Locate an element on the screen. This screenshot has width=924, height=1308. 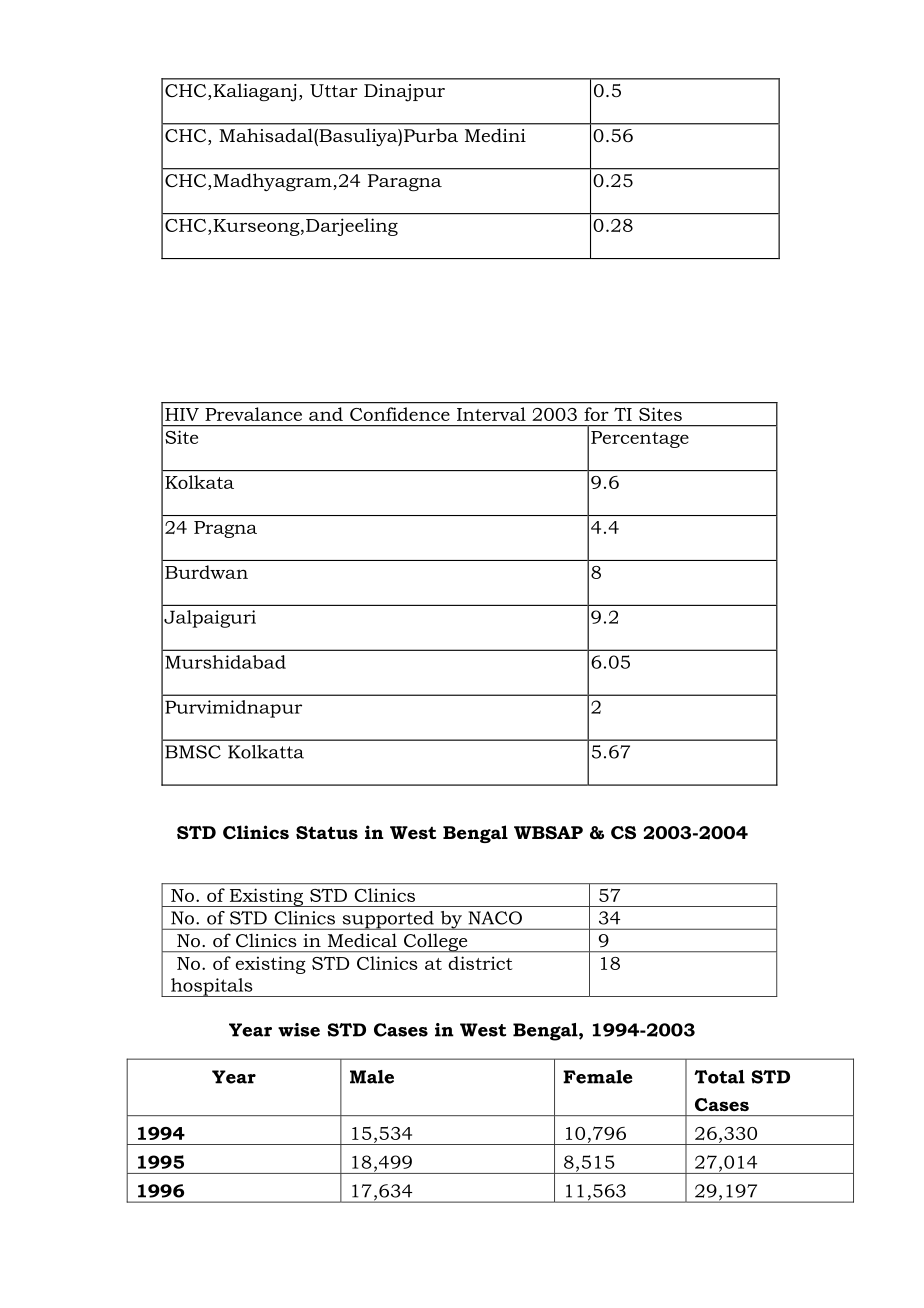
Kolkata is located at coordinates (199, 482).
